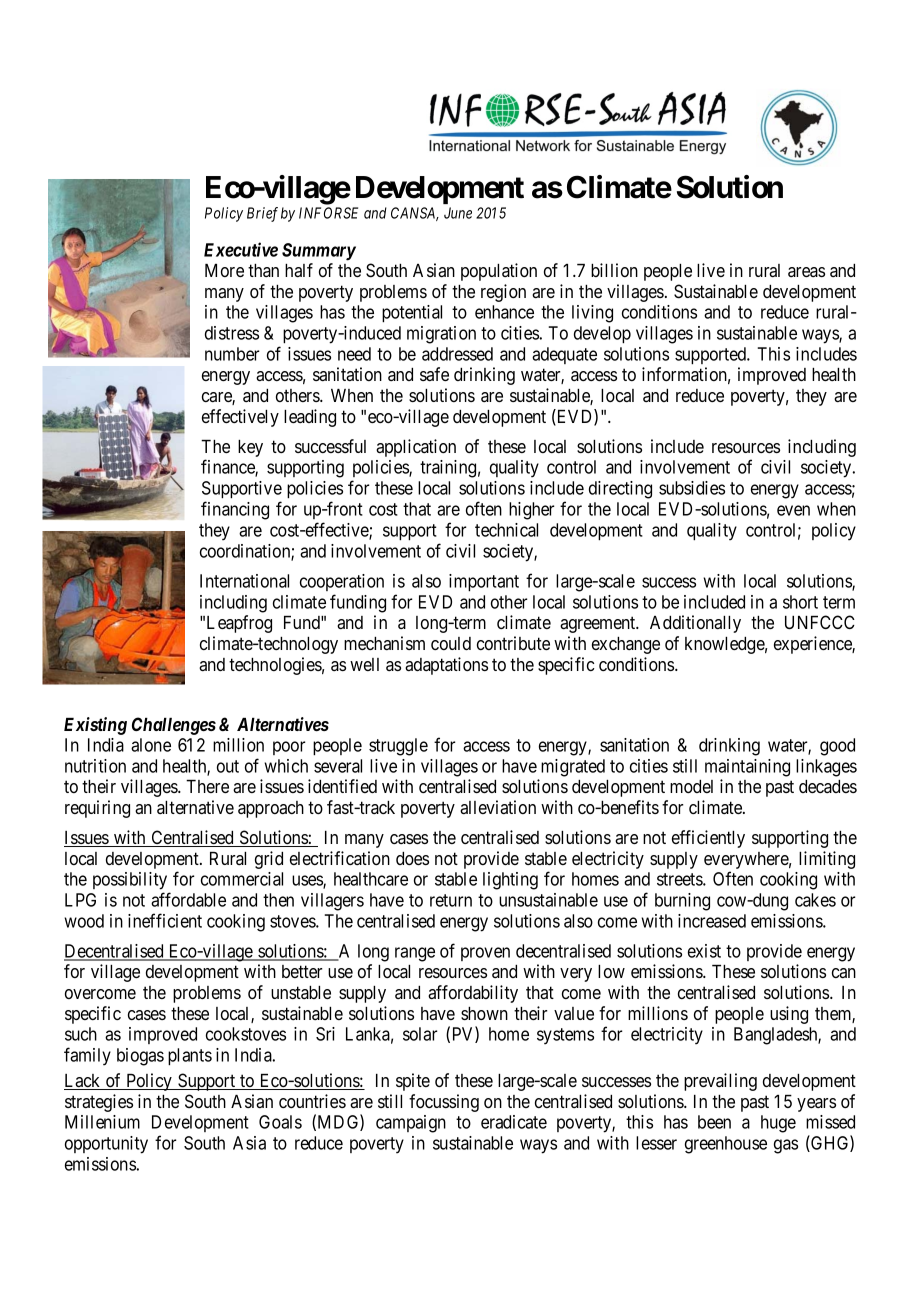  What do you see at coordinates (235, 510) in the screenshot?
I see `financing` at bounding box center [235, 510].
